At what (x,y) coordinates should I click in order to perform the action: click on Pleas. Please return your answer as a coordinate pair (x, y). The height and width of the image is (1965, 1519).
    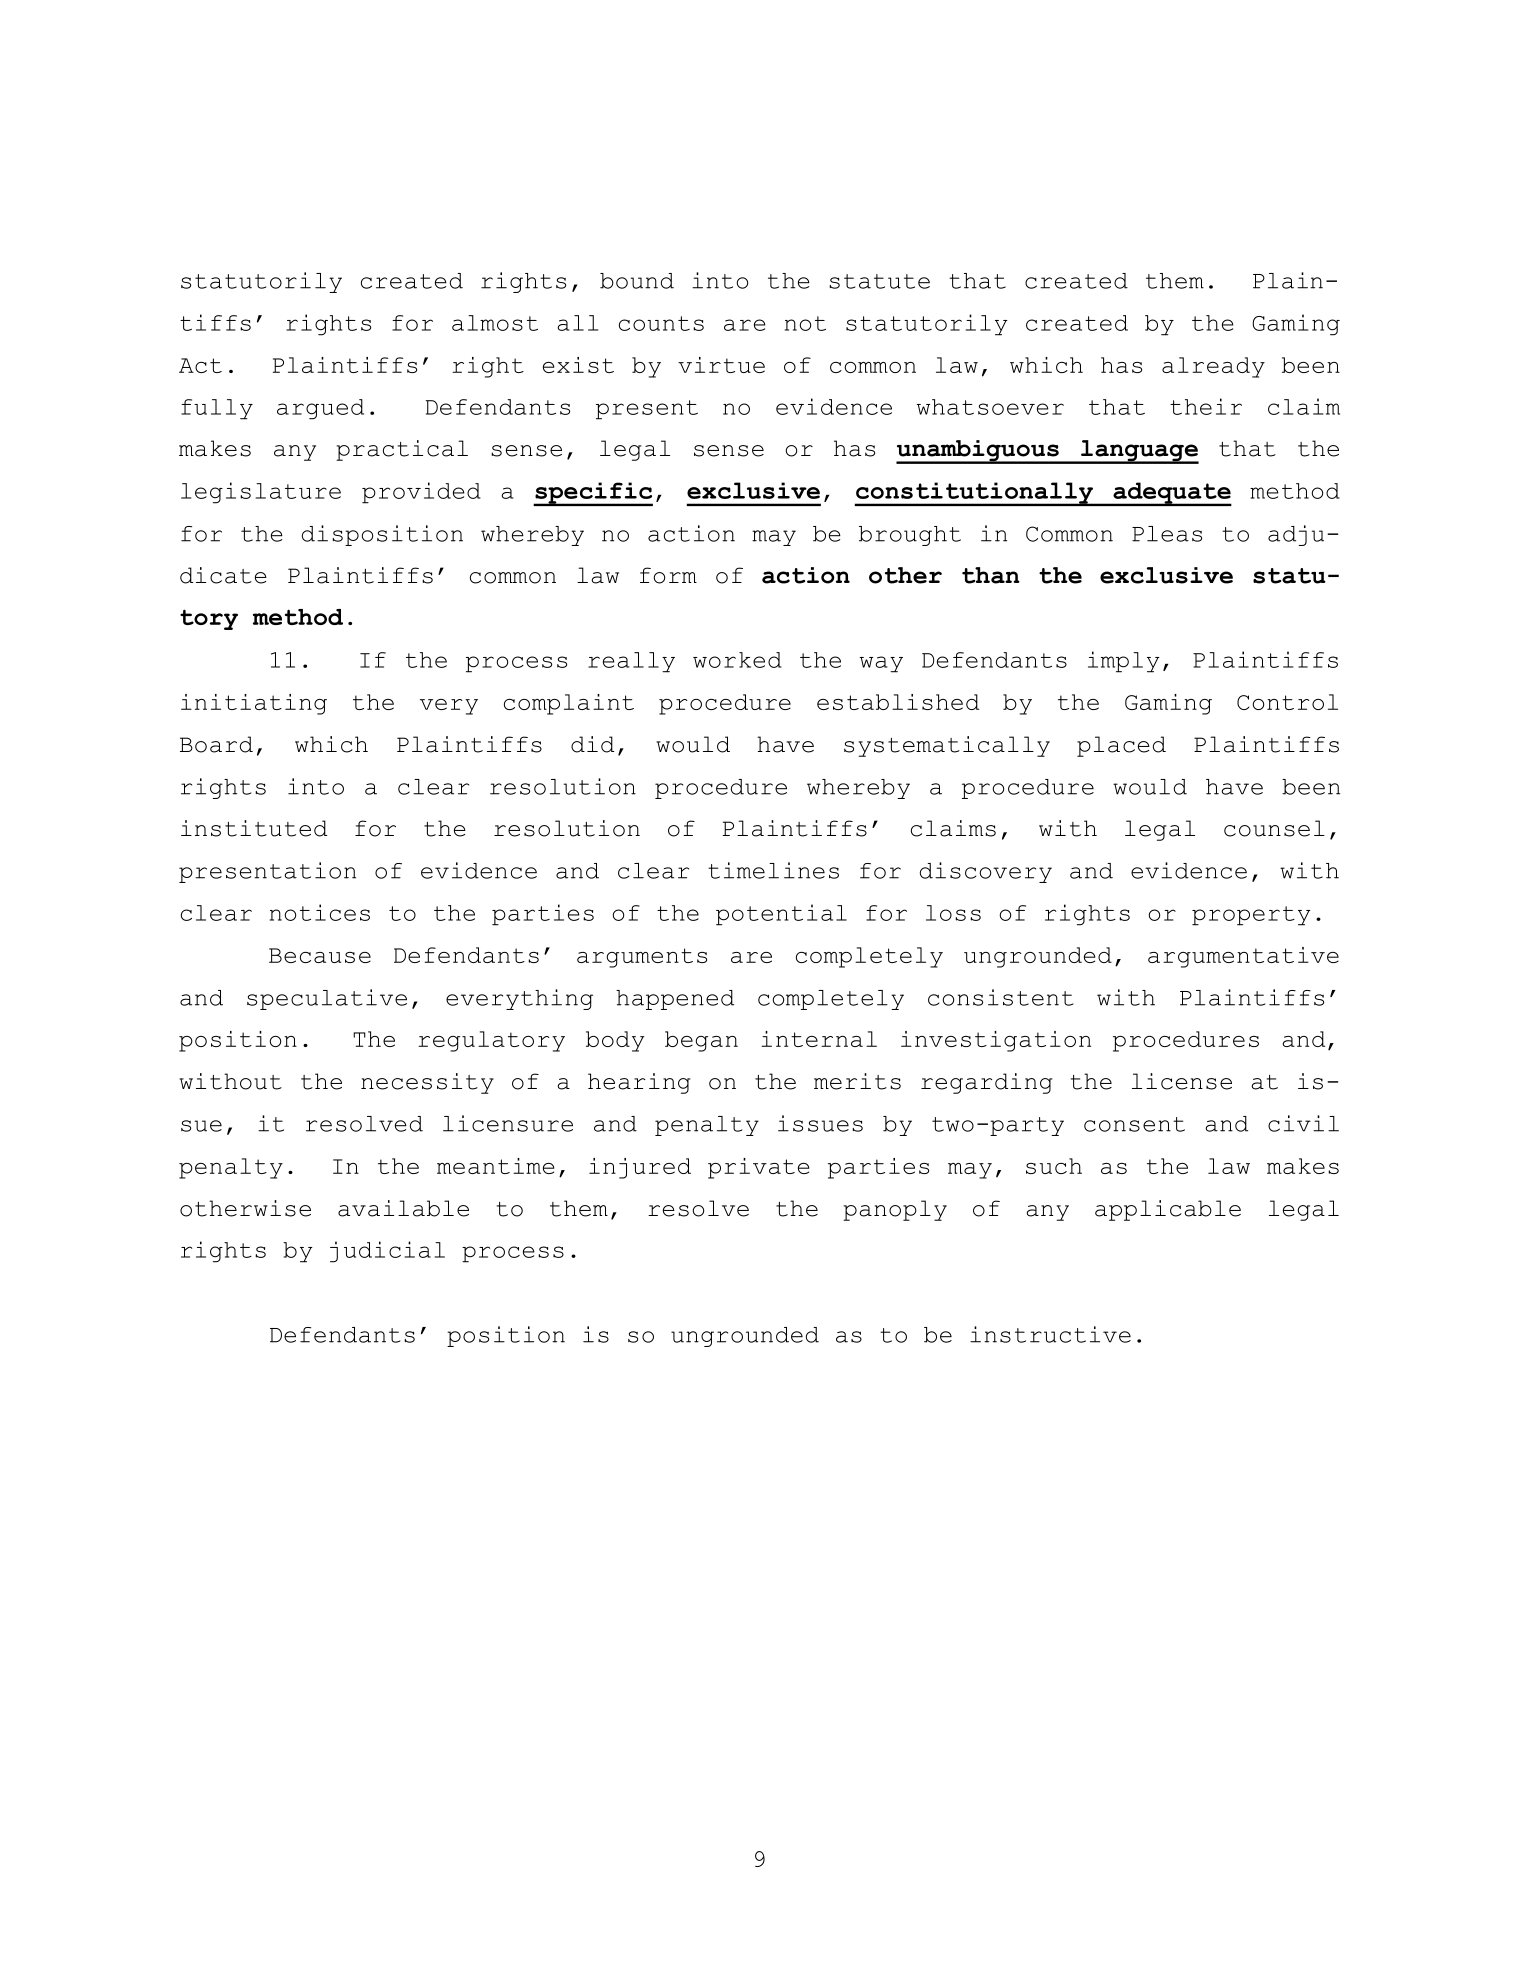
    Looking at the image, I should click on (1167, 534).
